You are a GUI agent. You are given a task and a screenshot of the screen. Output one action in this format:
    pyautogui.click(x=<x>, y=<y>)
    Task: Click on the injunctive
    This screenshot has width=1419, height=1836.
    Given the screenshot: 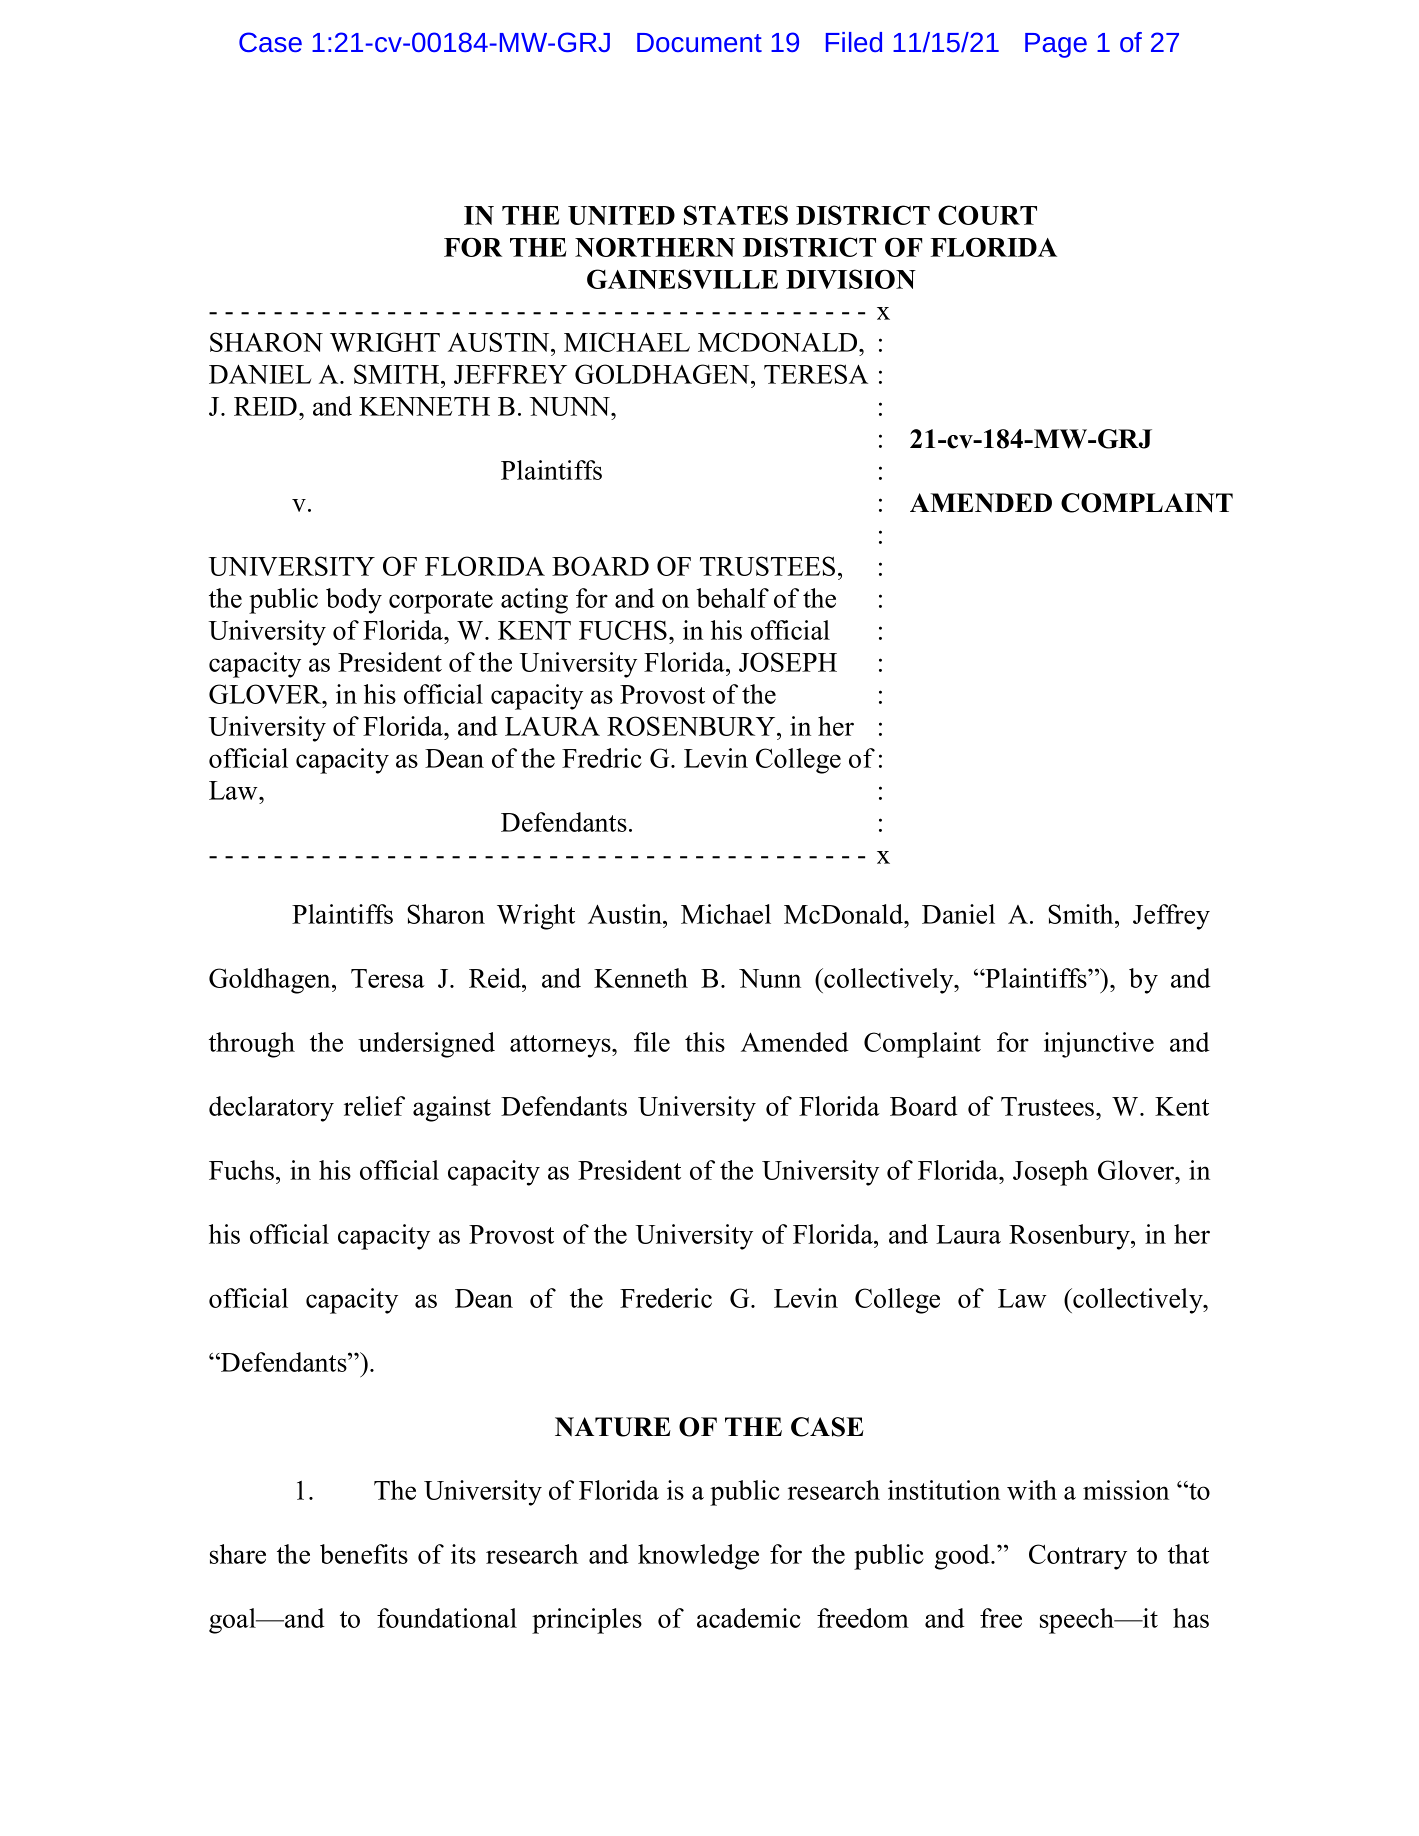 What is the action you would take?
    pyautogui.click(x=1099, y=1045)
